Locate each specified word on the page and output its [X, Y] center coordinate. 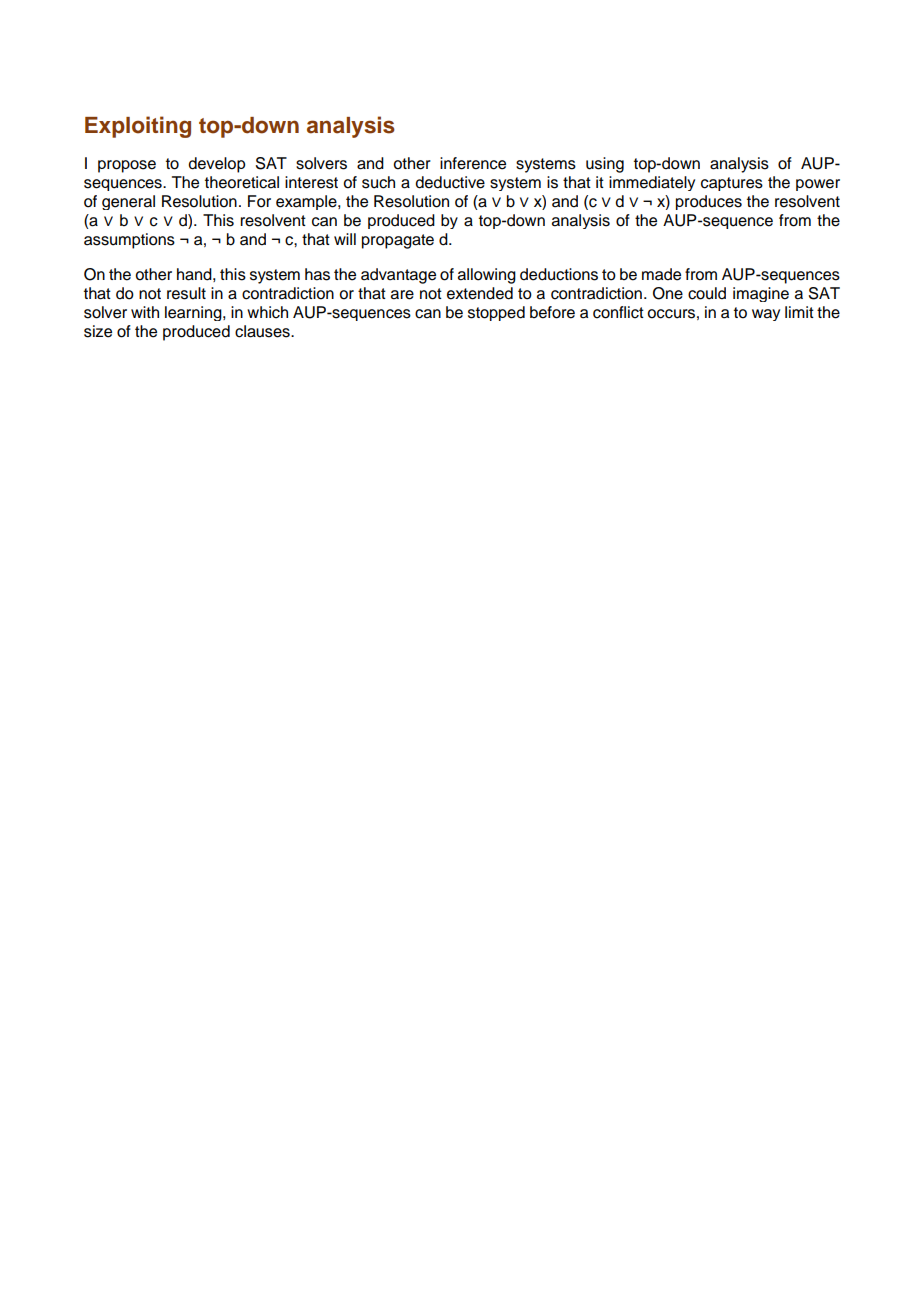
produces [709, 202]
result [186, 293]
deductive [450, 182]
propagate [398, 241]
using [605, 165]
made [661, 274]
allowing [487, 276]
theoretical [242, 182]
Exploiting [138, 127]
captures [732, 184]
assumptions [129, 241]
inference [473, 163]
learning [194, 313]
